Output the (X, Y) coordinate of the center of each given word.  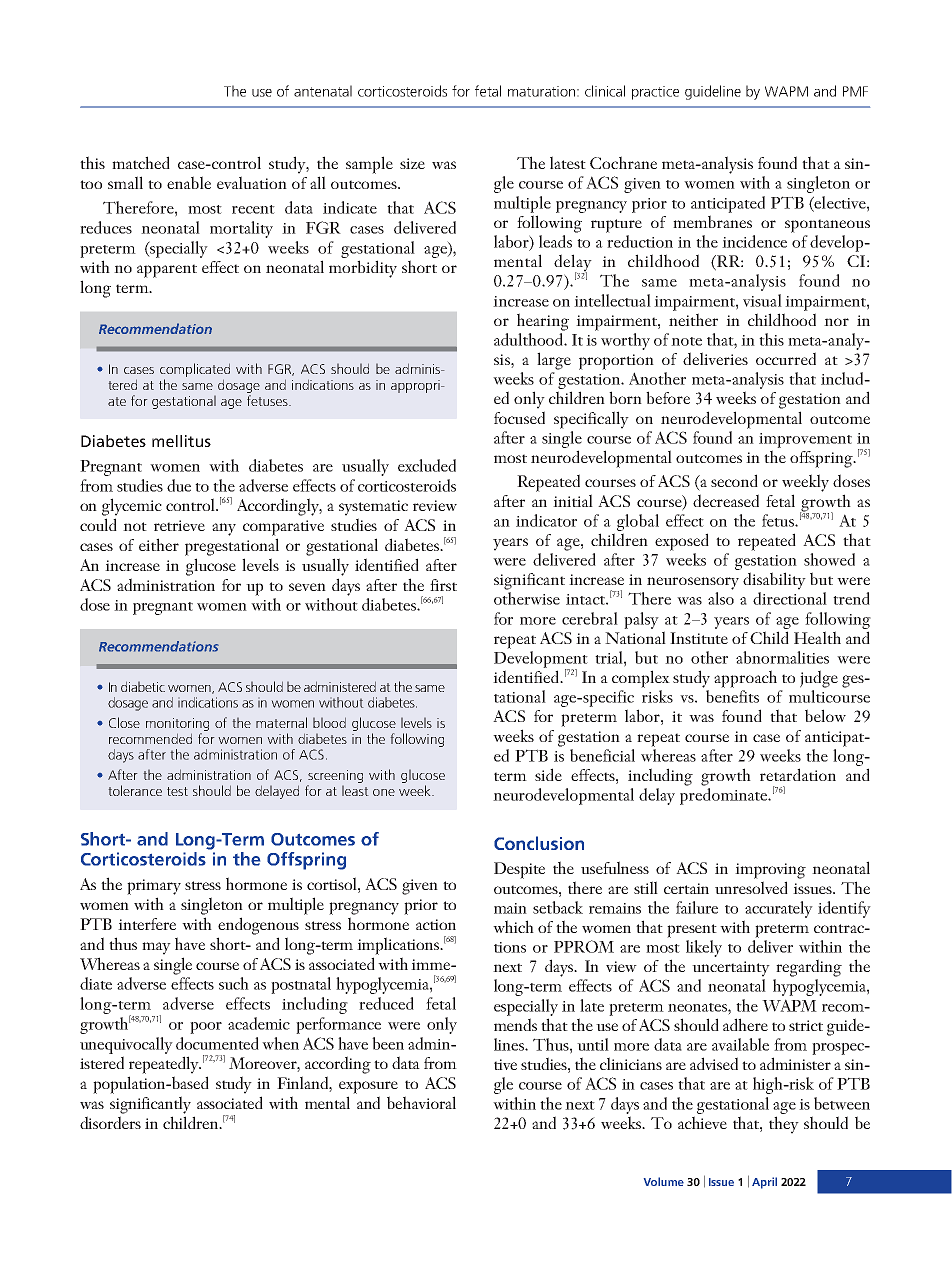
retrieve (179, 525)
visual (762, 300)
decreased (726, 500)
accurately (779, 909)
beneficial (602, 755)
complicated (195, 371)
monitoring (177, 724)
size (412, 163)
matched (141, 162)
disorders (110, 1122)
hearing (543, 322)
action (436, 924)
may (156, 948)
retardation (798, 774)
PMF (855, 91)
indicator (546, 520)
